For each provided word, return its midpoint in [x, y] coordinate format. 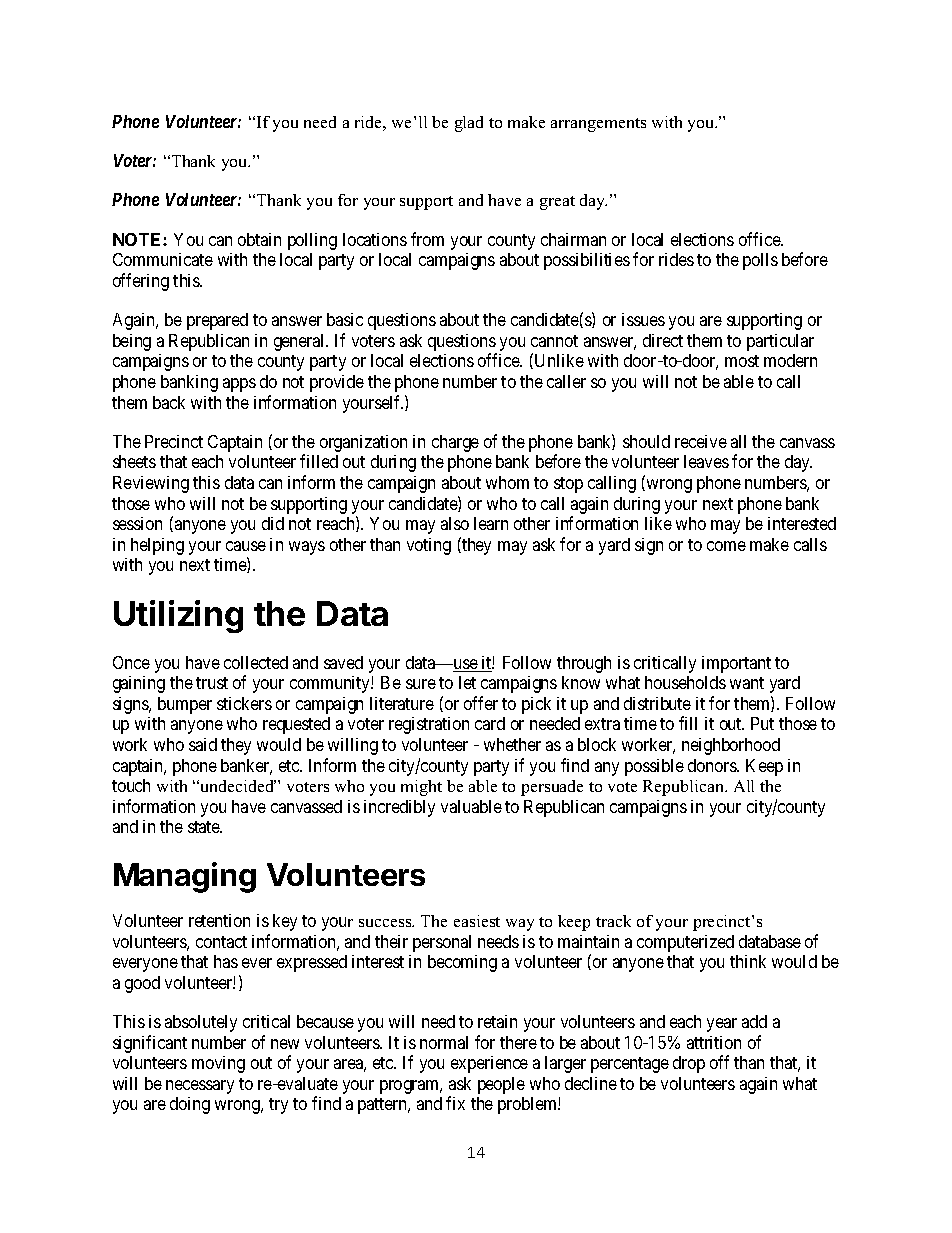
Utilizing [178, 616]
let [467, 682]
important [736, 664]
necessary [200, 1087]
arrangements [598, 125]
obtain [259, 239]
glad [469, 124]
